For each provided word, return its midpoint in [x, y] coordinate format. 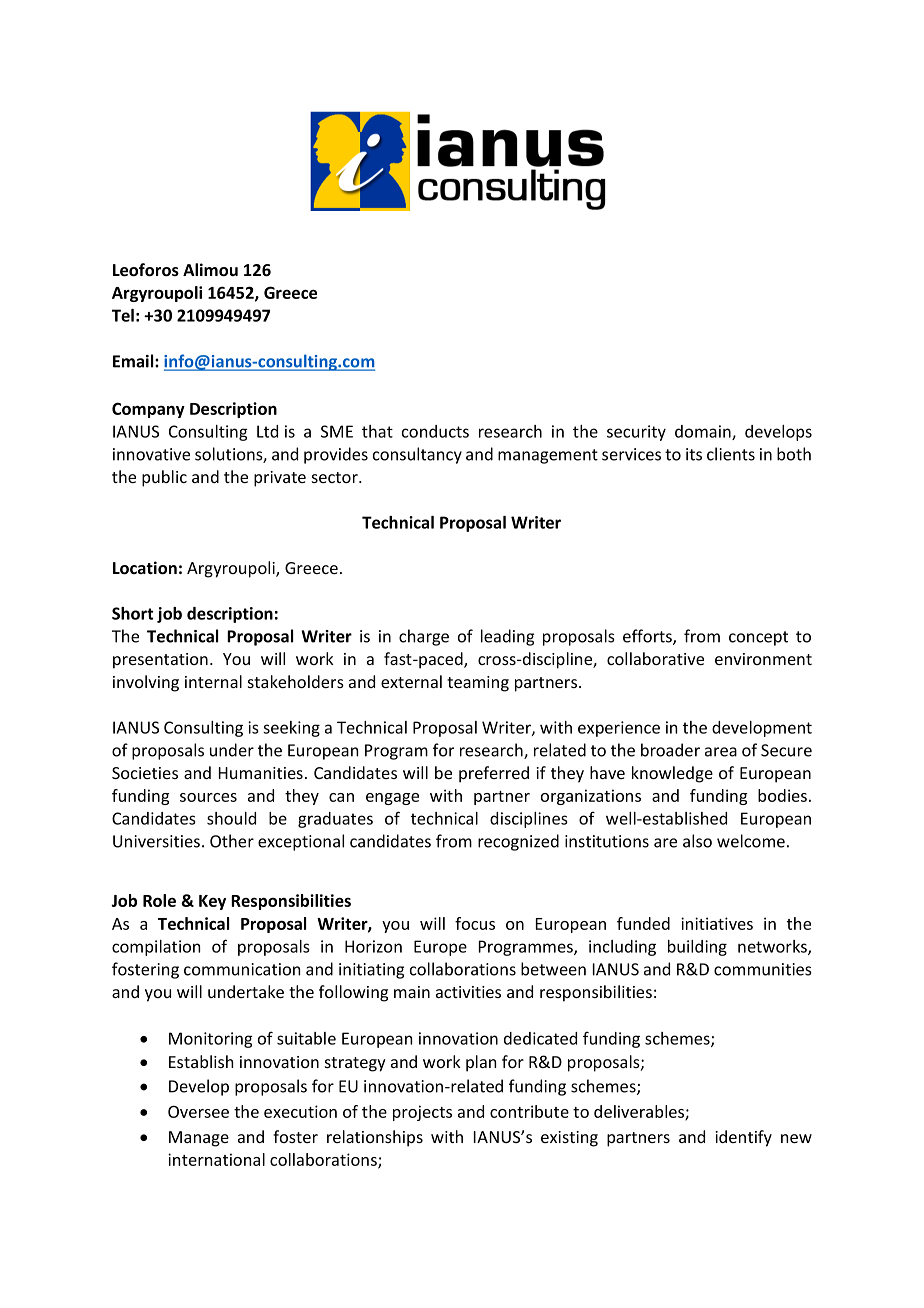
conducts [435, 431]
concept [758, 638]
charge [424, 637]
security [636, 433]
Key [212, 902]
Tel [123, 315]
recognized [518, 842]
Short [132, 613]
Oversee [198, 1112]
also [697, 841]
